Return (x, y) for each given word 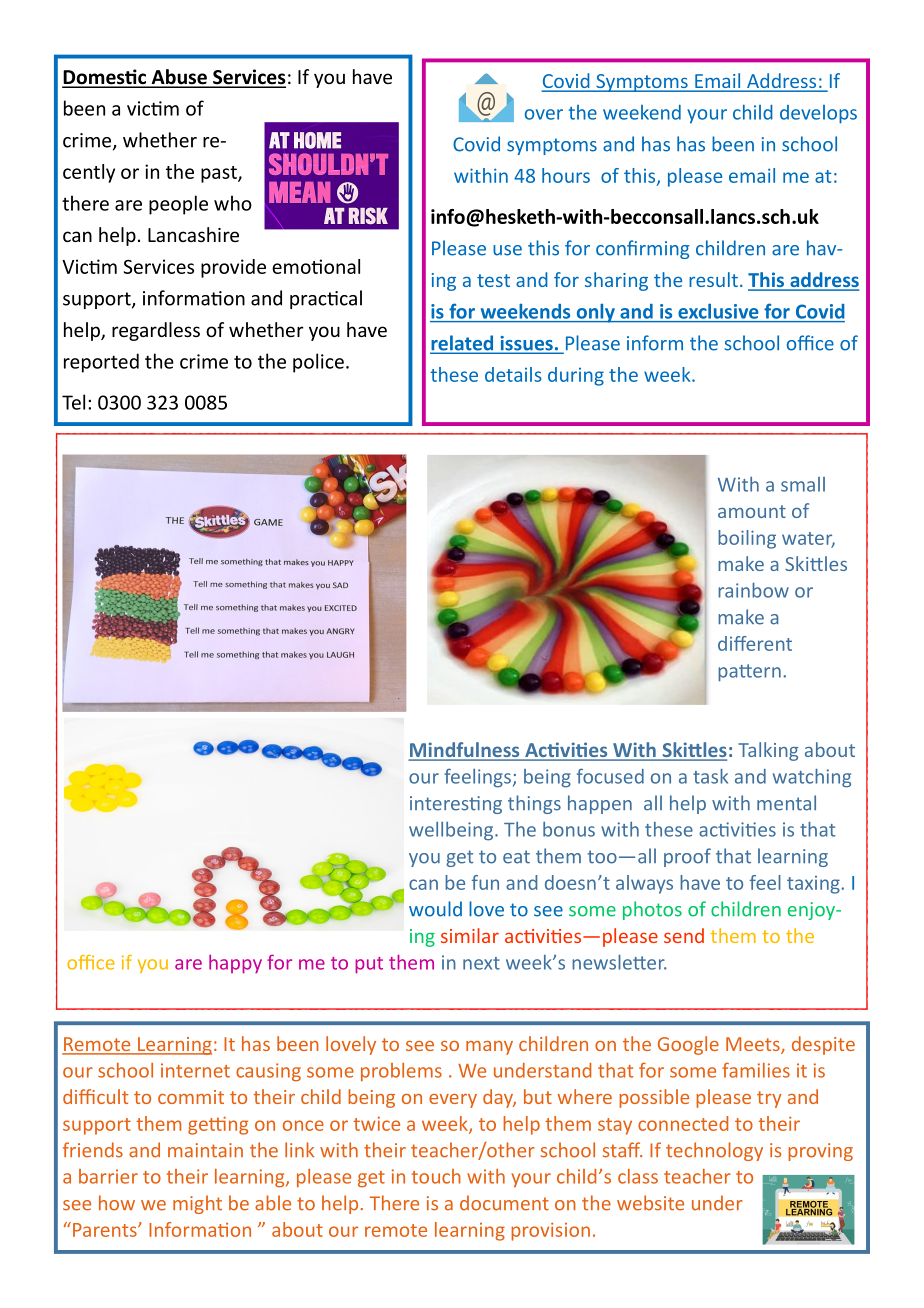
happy (235, 964)
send (684, 935)
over (544, 114)
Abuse (179, 78)
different (755, 643)
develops (818, 114)
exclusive (718, 311)
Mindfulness (465, 751)
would (435, 909)
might (197, 1204)
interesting (456, 805)
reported (101, 363)
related (463, 344)
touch (436, 1176)
